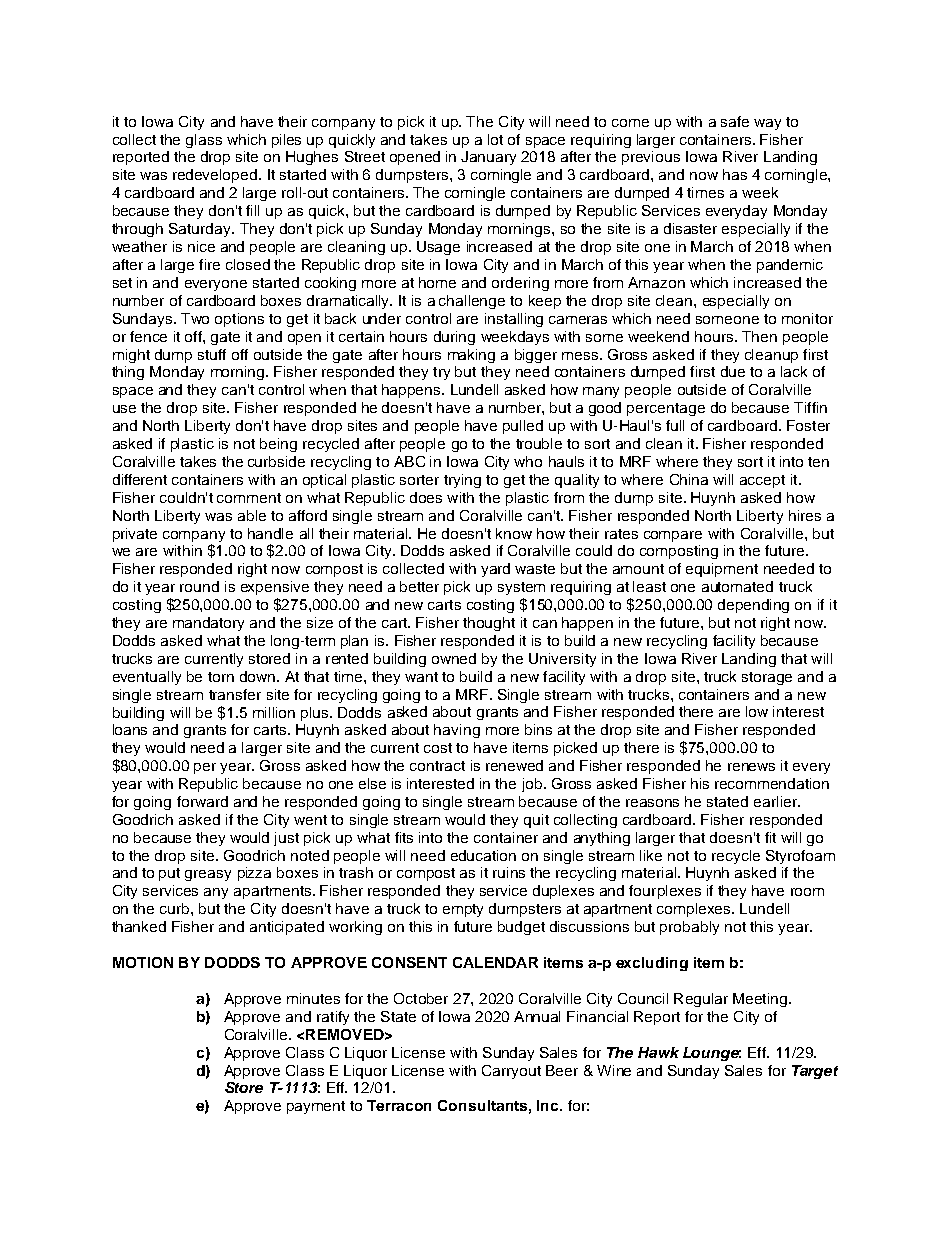 This page has height=1233, width=952. I want to click on greasy, so click(208, 875).
